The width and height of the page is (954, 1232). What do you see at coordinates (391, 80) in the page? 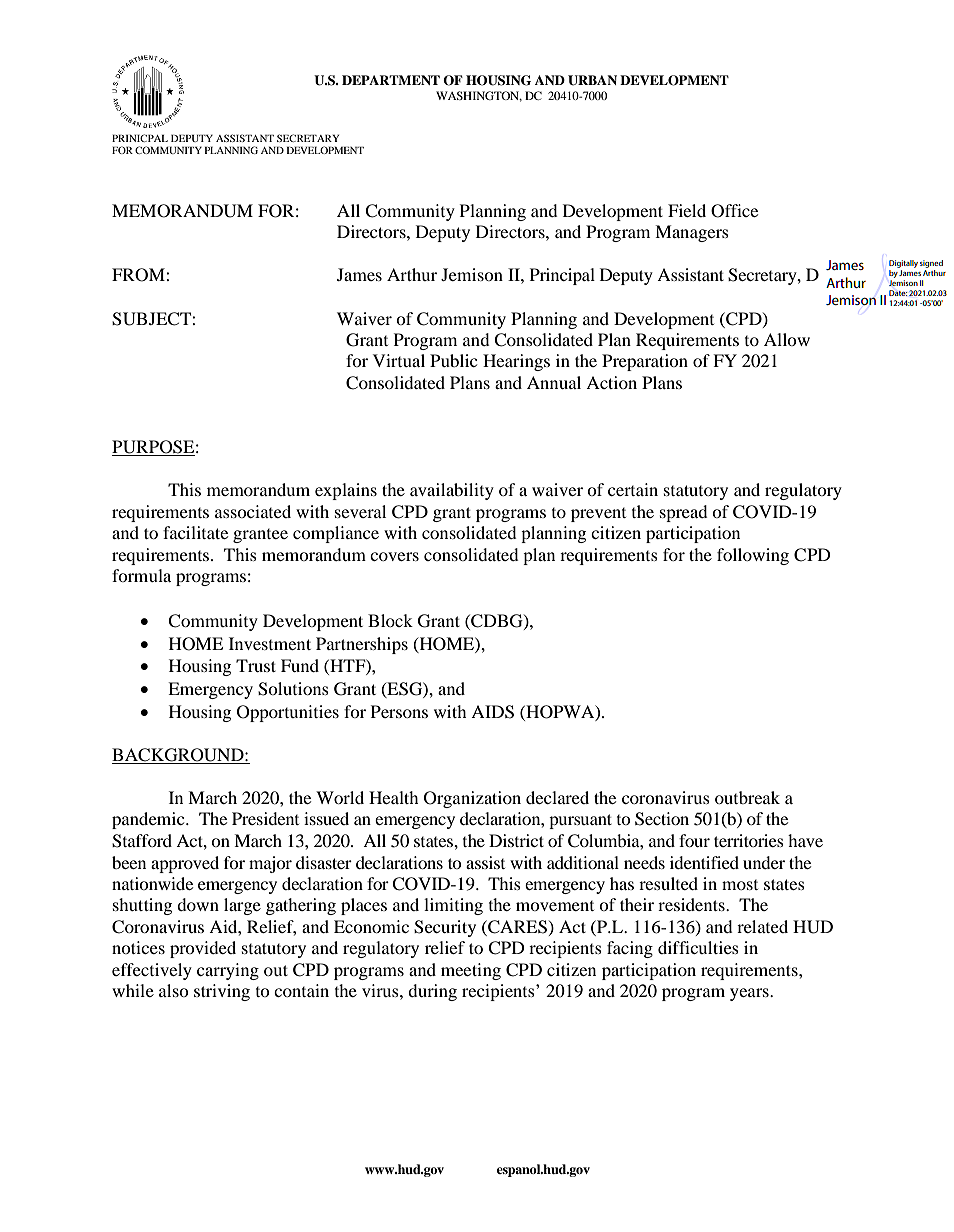
I see `DEPARTMENT` at bounding box center [391, 80].
